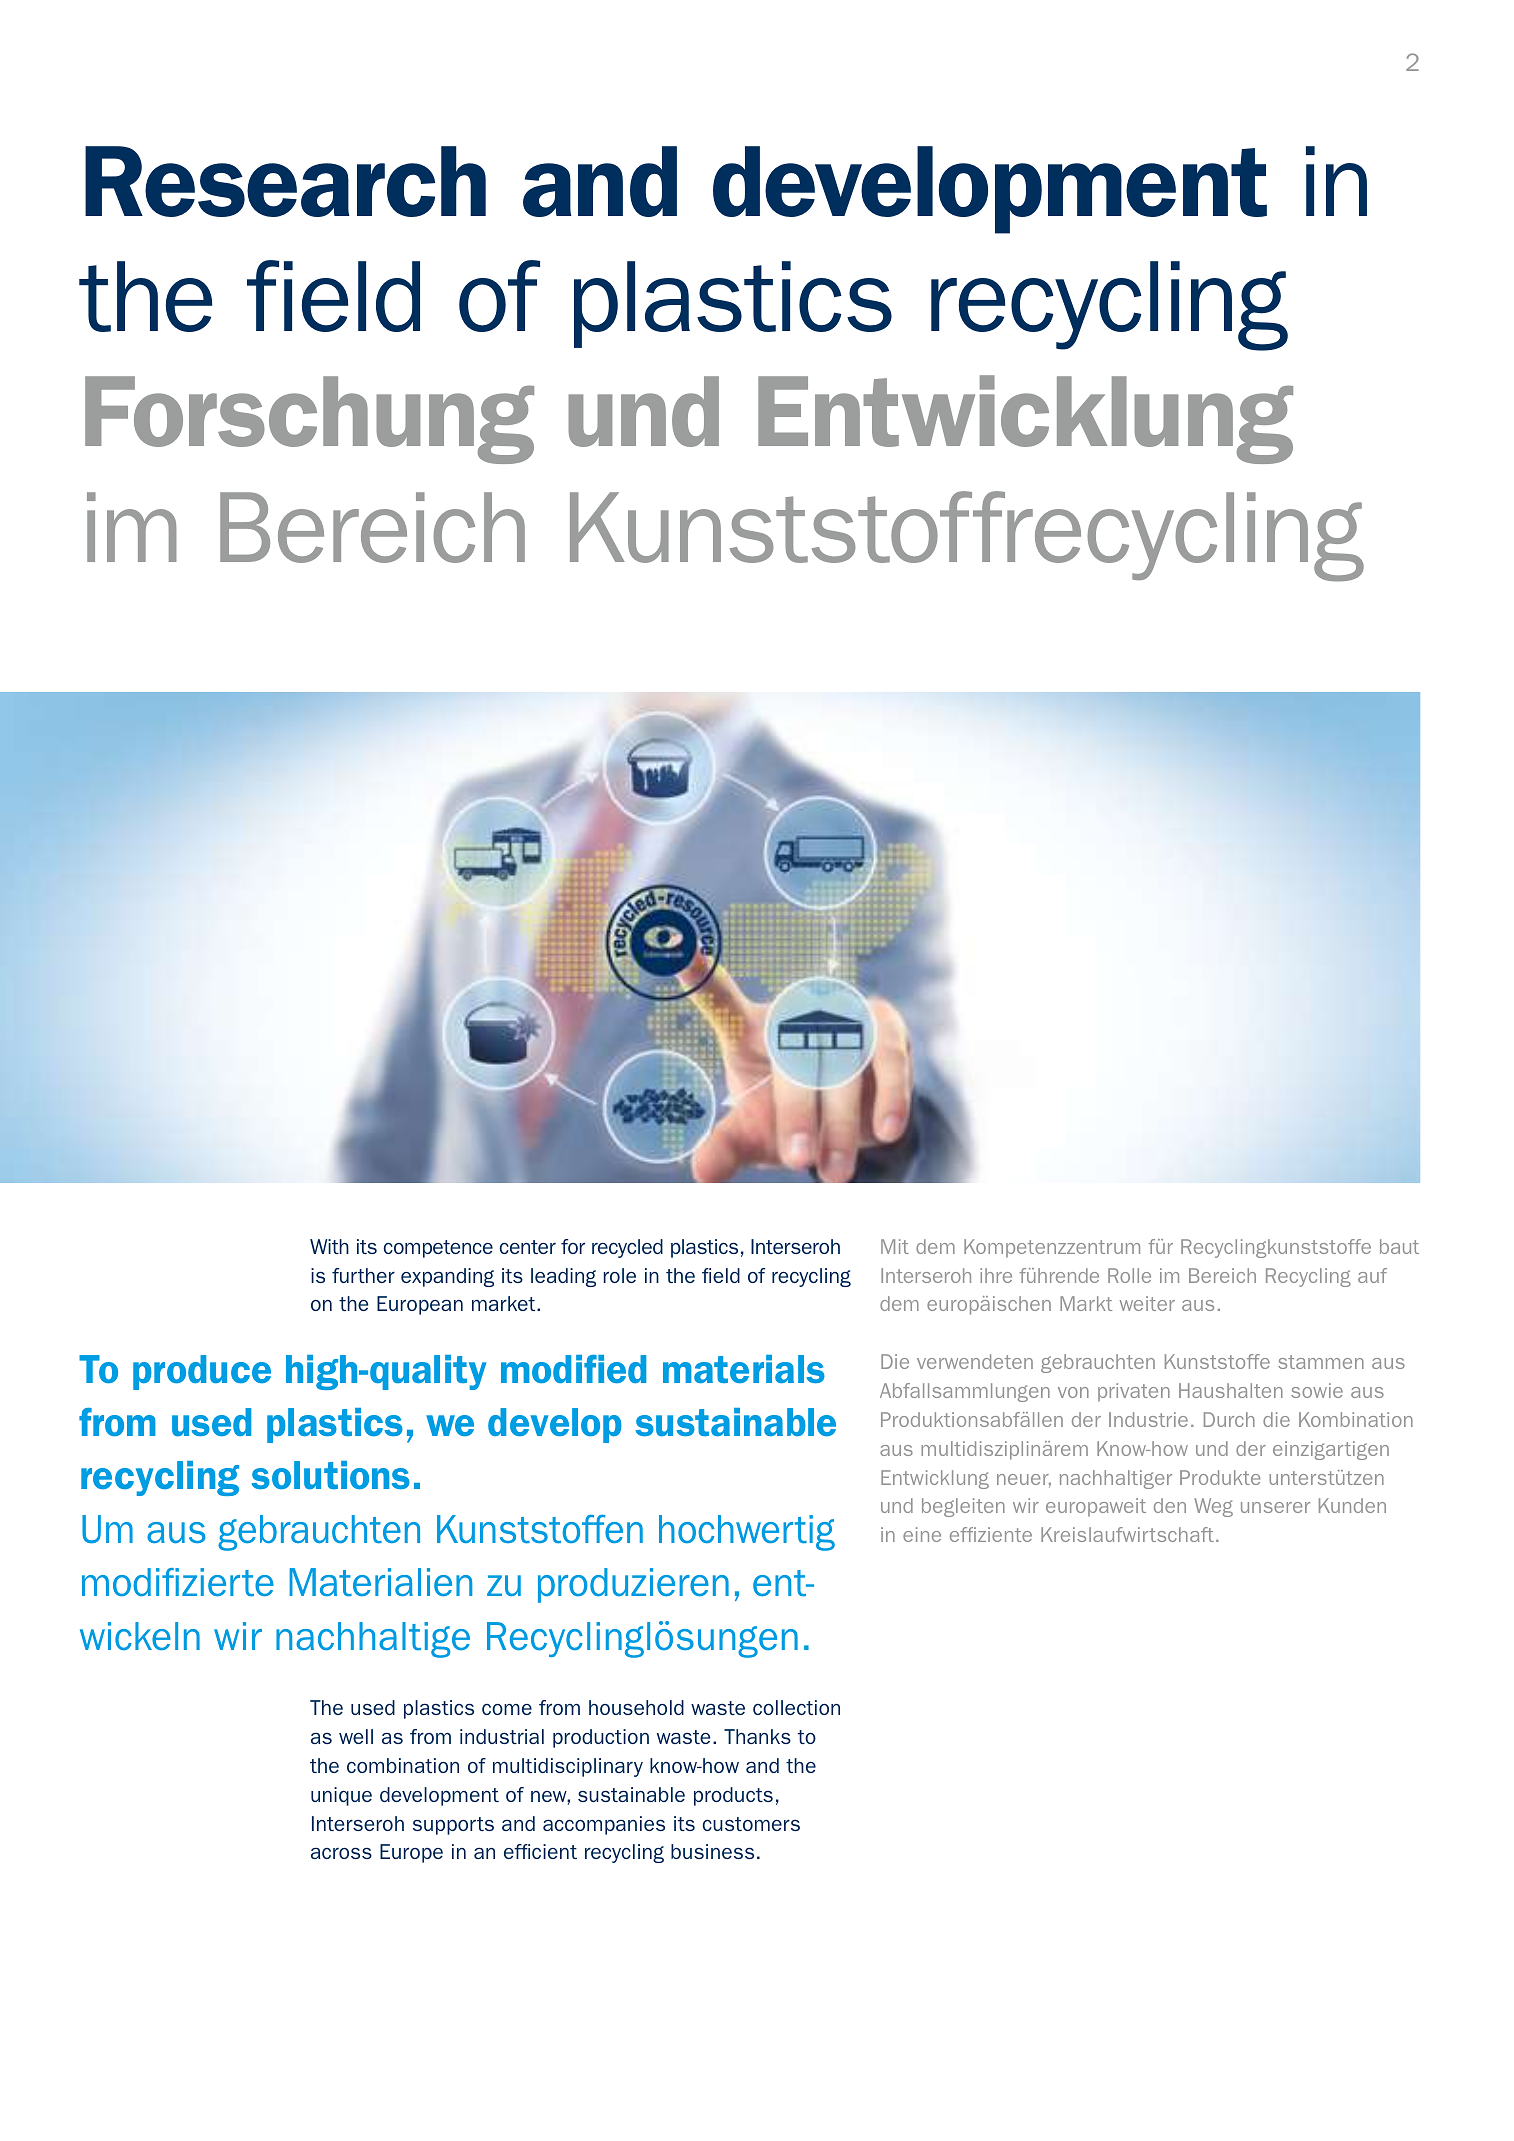 The height and width of the document is (2141, 1514). I want to click on role, so click(620, 1275).
